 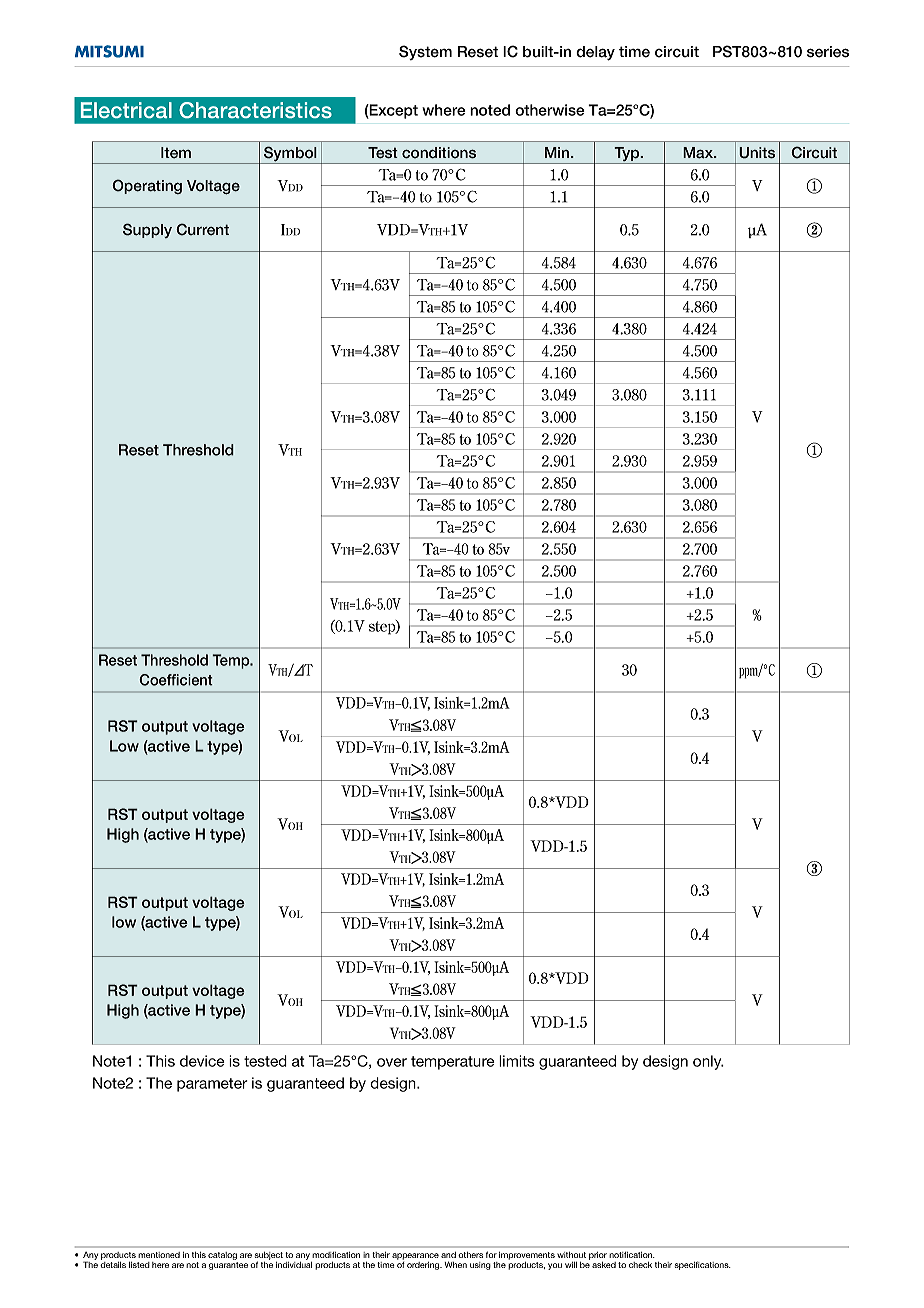 What do you see at coordinates (139, 1265) in the screenshot?
I see `listed` at bounding box center [139, 1265].
